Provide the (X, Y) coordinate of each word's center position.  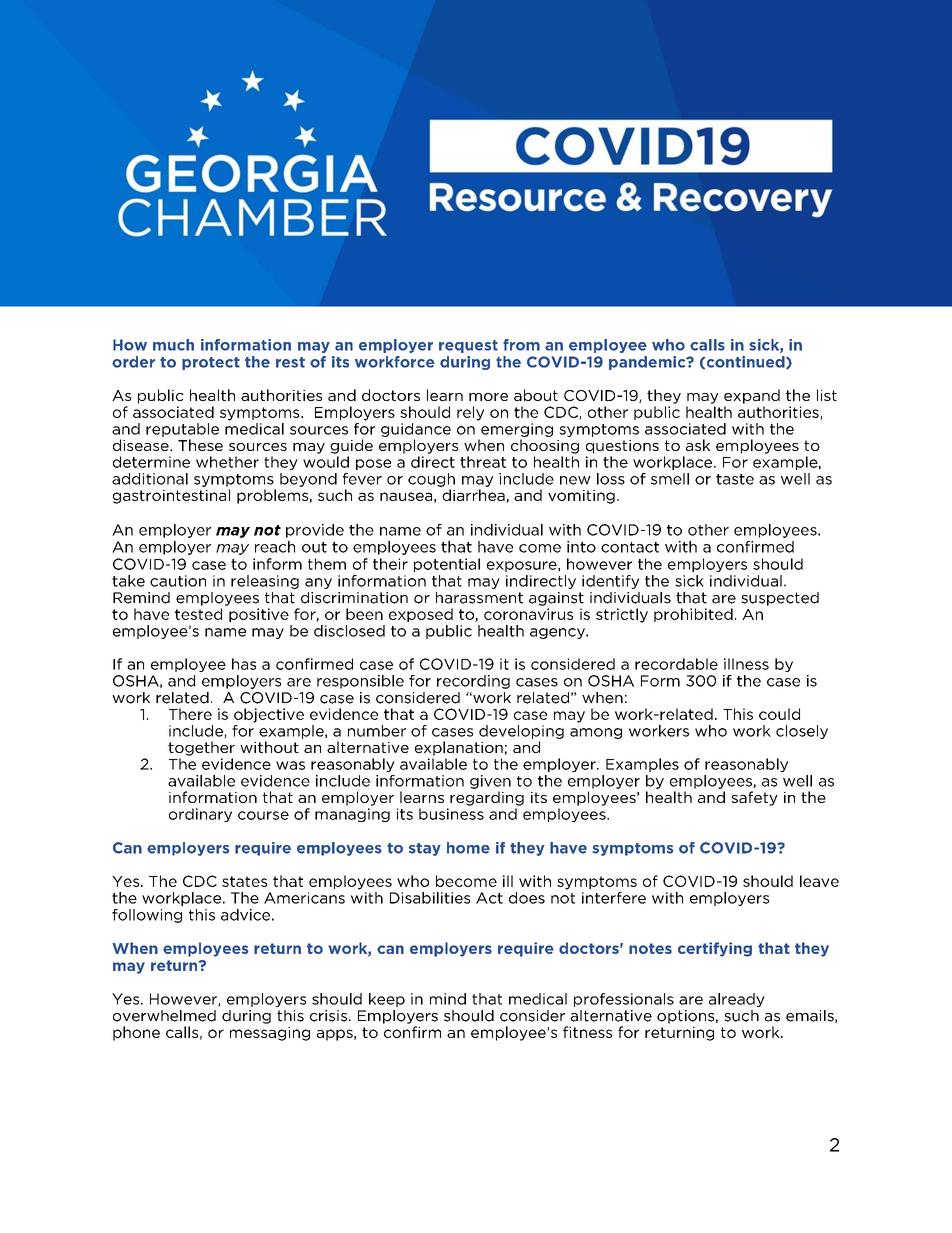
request (468, 346)
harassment (479, 598)
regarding (487, 798)
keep (387, 1000)
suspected (780, 599)
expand (752, 396)
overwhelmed (164, 1016)
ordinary (200, 815)
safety (755, 798)
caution (178, 581)
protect (211, 363)
